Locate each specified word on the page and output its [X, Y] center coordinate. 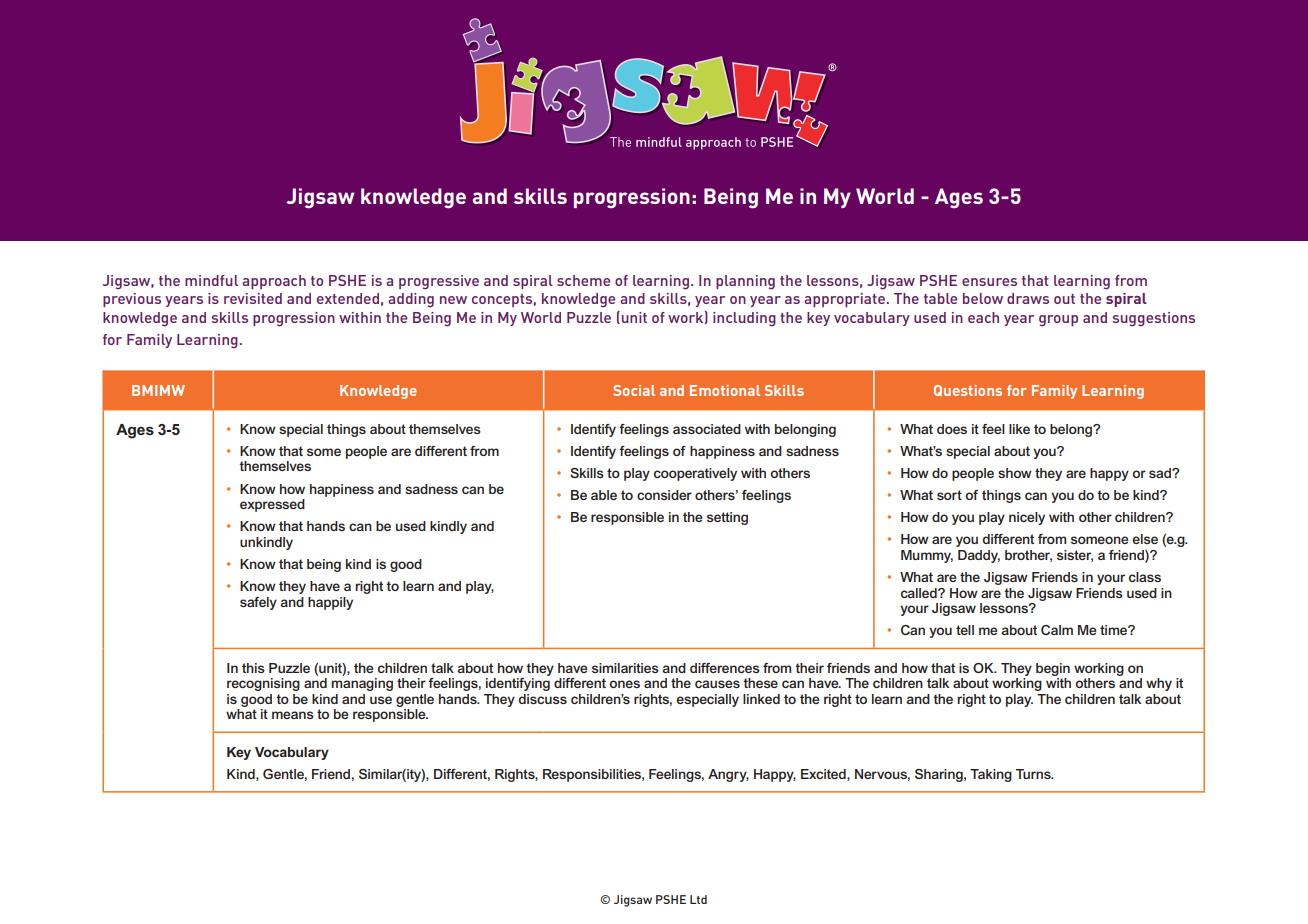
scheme [583, 280]
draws [1028, 298]
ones [624, 684]
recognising [263, 684]
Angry [728, 775]
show [1015, 473]
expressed [272, 505]
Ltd [698, 899]
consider [664, 495]
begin [1053, 669]
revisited [253, 298]
